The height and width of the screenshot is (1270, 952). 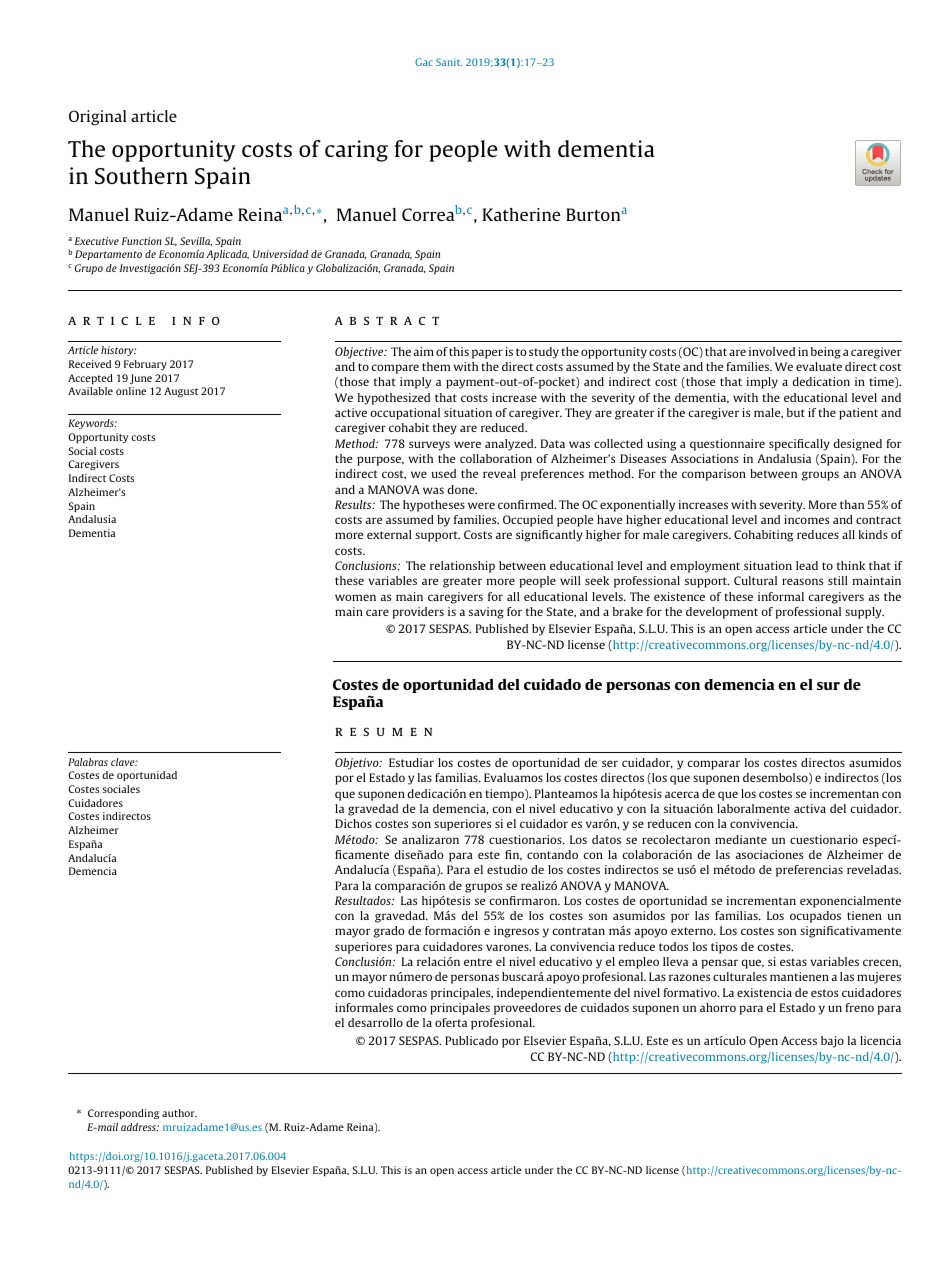 I want to click on reasons, so click(x=802, y=581).
